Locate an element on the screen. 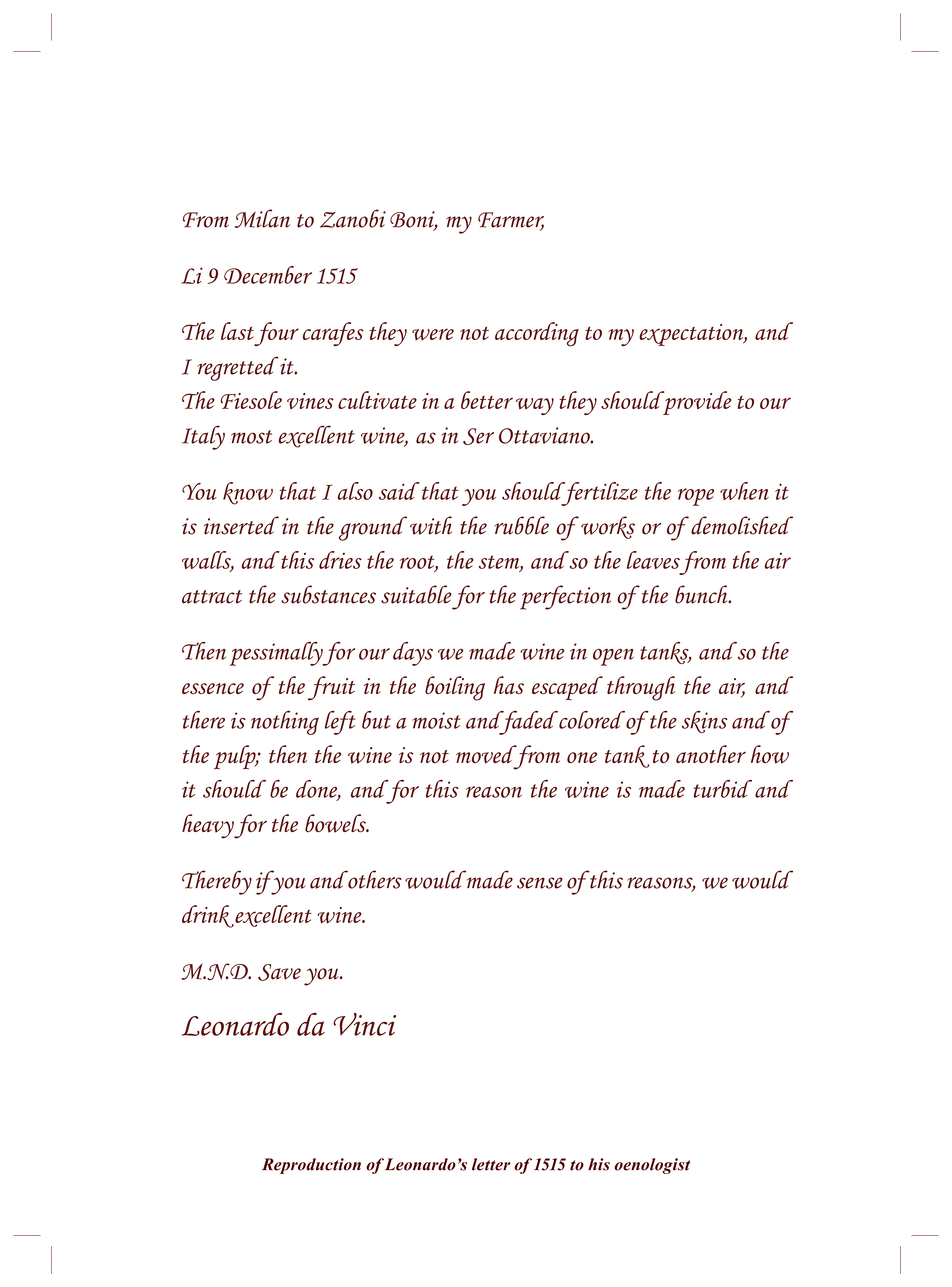 This screenshot has height=1287, width=952. Reproduction is located at coordinates (311, 1166).
